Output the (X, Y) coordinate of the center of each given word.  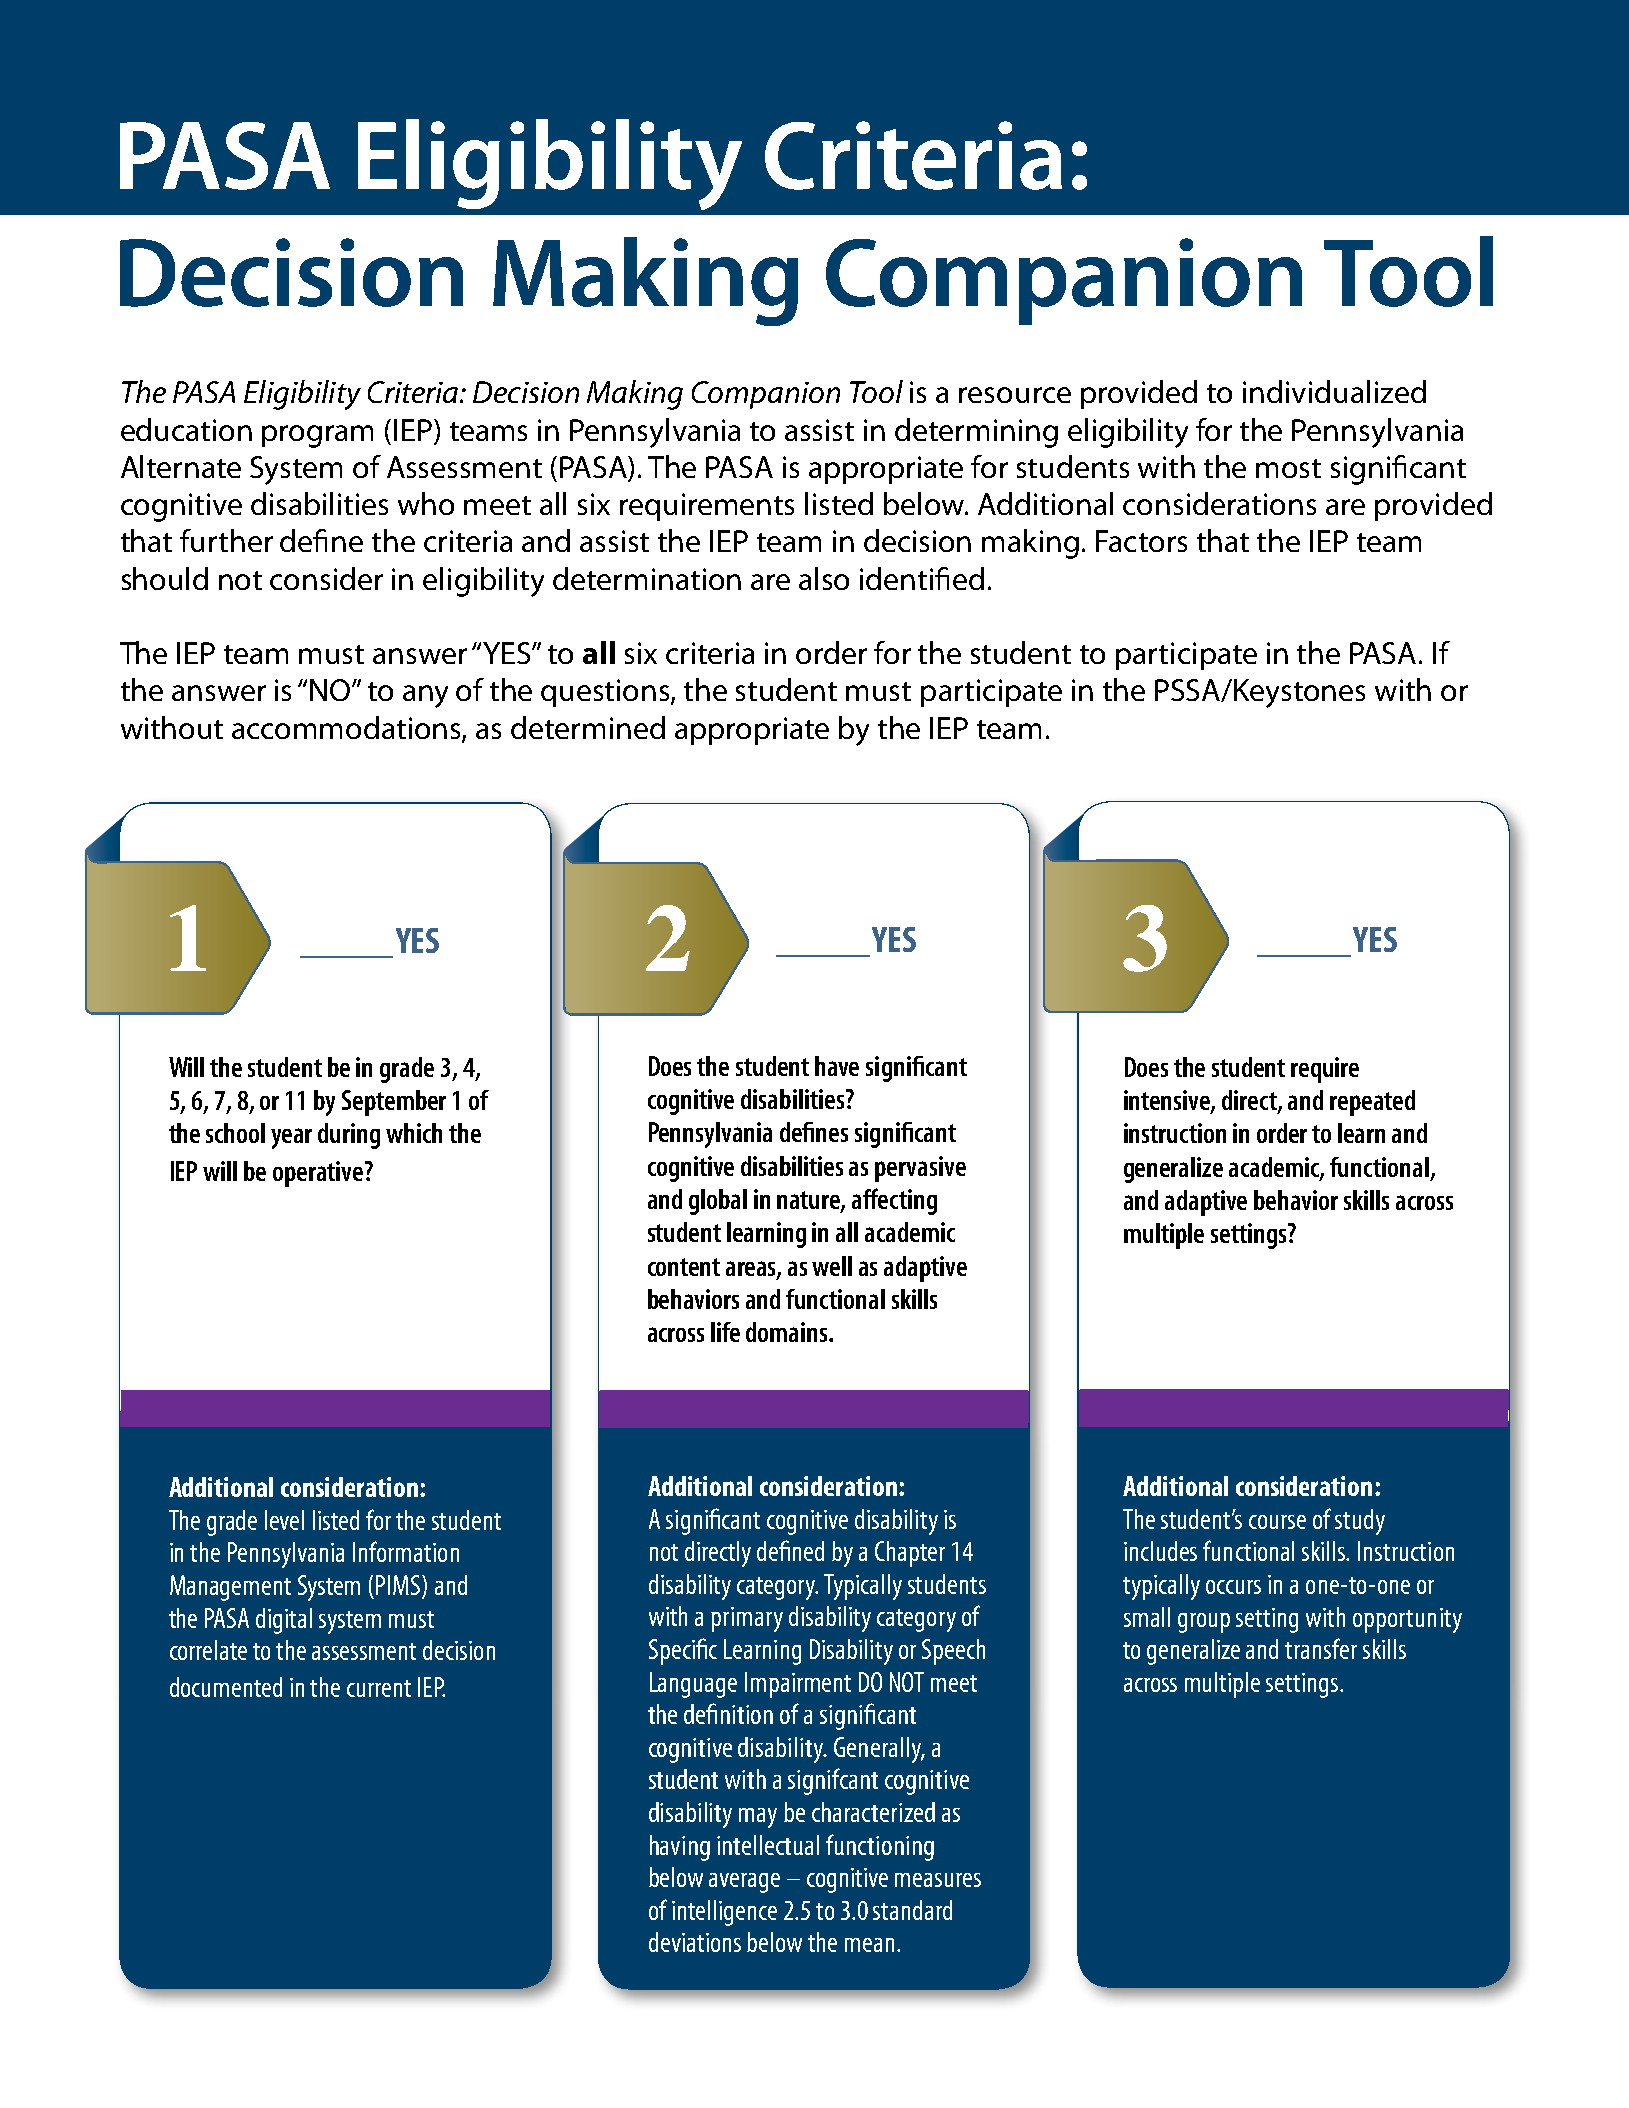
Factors (1141, 541)
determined (588, 727)
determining (976, 433)
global (718, 1202)
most (1288, 468)
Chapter (910, 1554)
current (379, 1688)
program (317, 436)
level (284, 1520)
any (425, 696)
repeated (1372, 1103)
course (1277, 1522)
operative (319, 1174)
